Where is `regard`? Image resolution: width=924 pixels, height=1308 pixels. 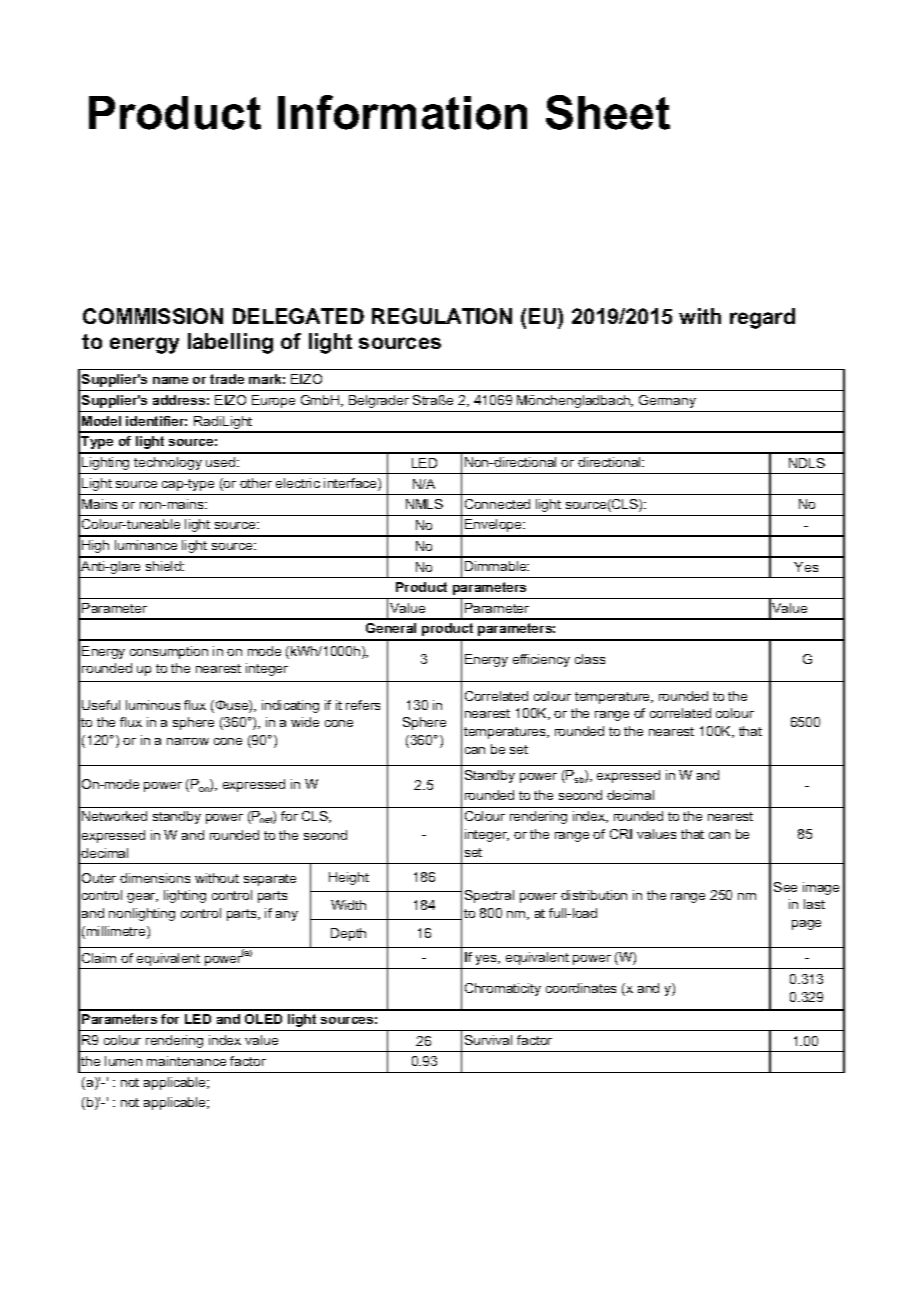
regard is located at coordinates (762, 318).
